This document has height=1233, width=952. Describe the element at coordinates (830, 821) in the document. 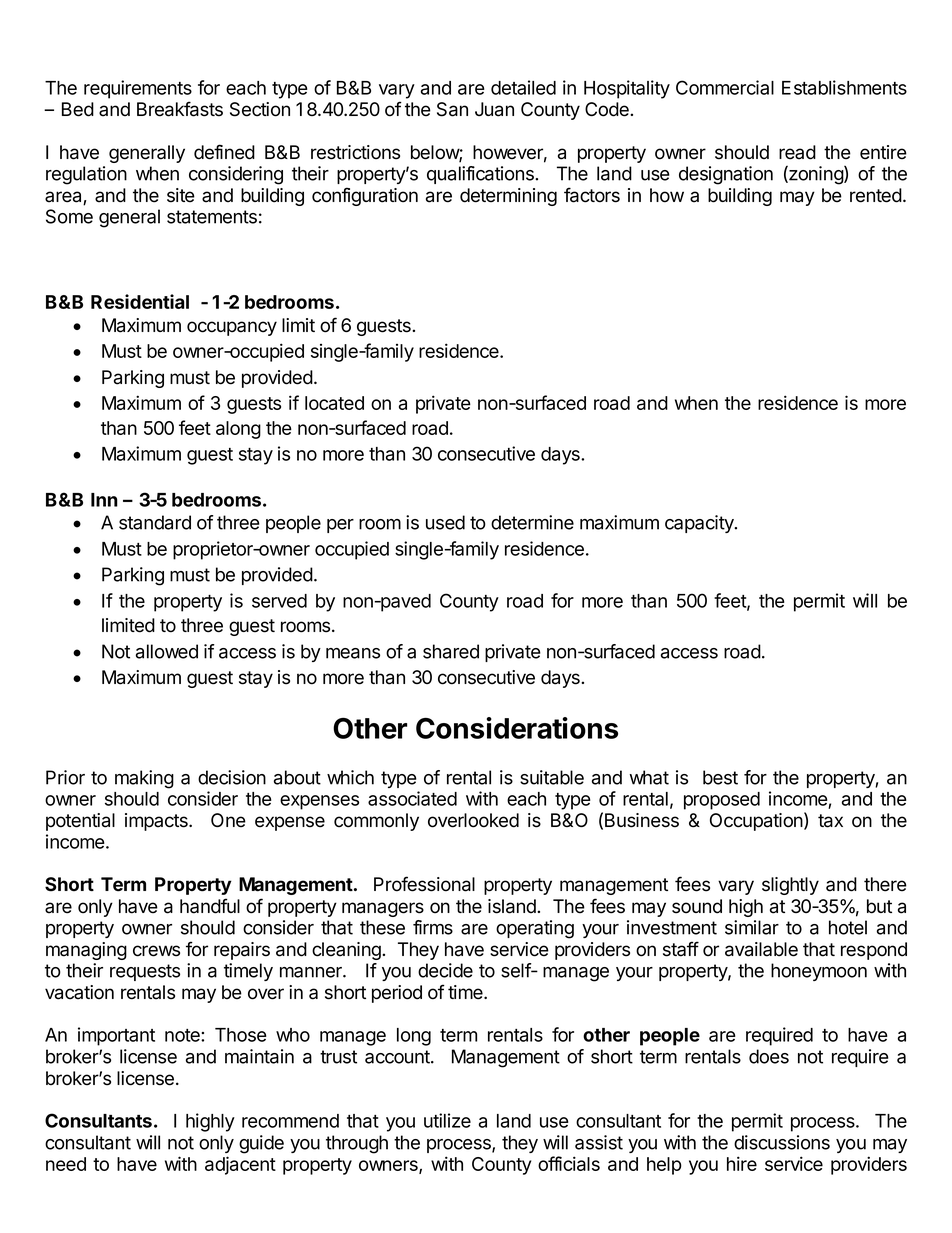

I see `tax` at that location.
